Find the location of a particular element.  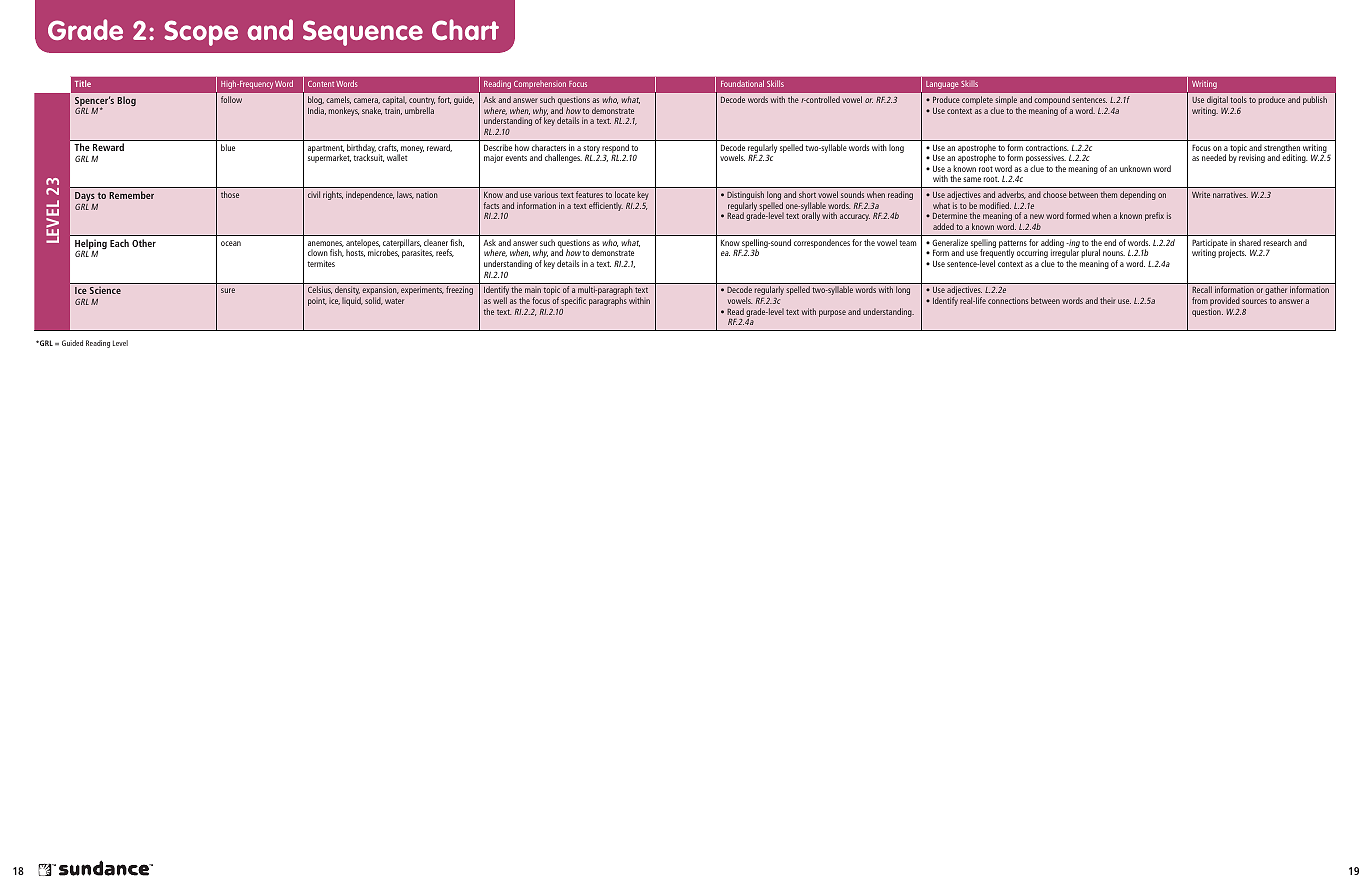

team is located at coordinates (908, 243).
